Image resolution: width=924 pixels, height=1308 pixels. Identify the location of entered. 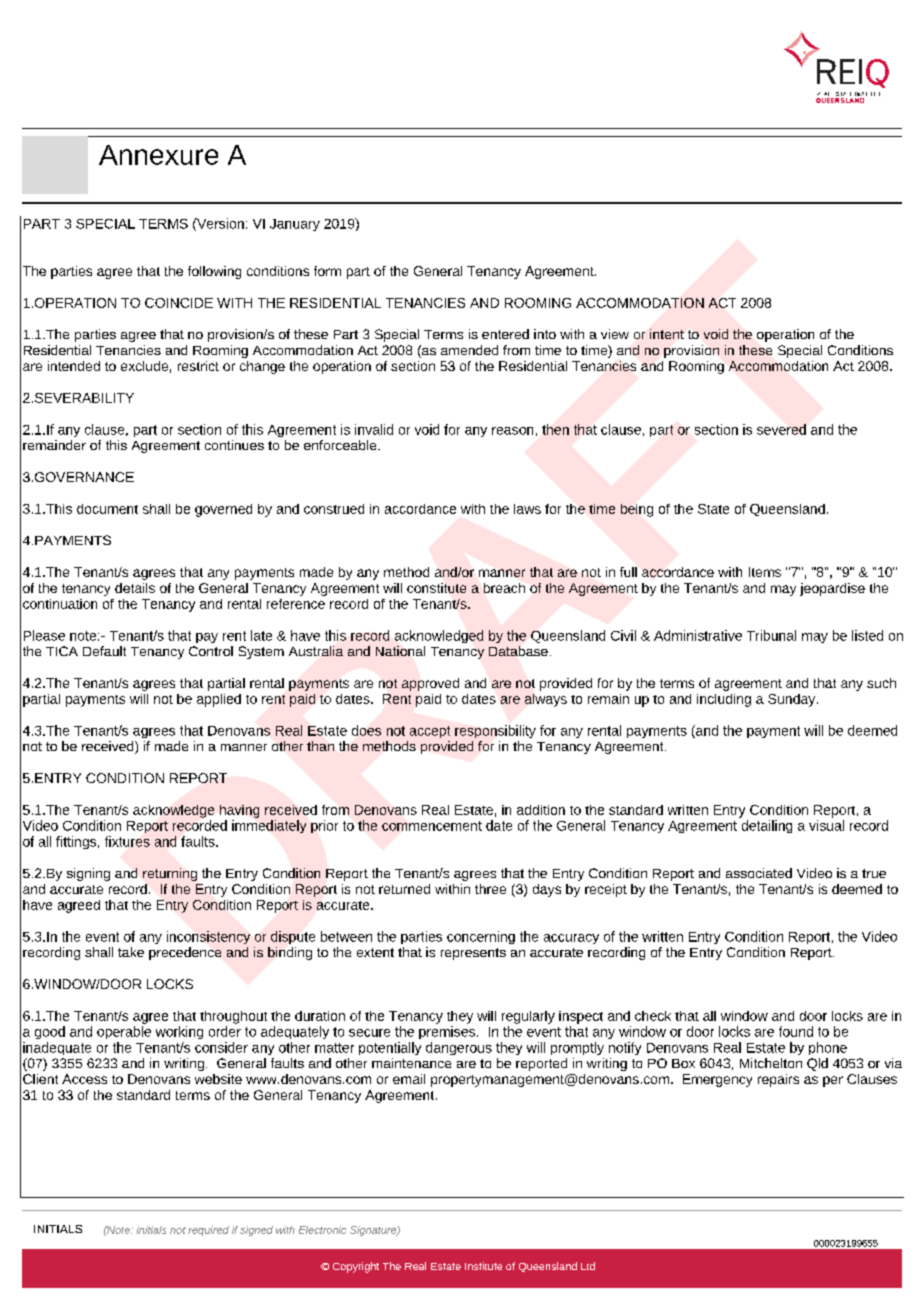
(505, 334).
